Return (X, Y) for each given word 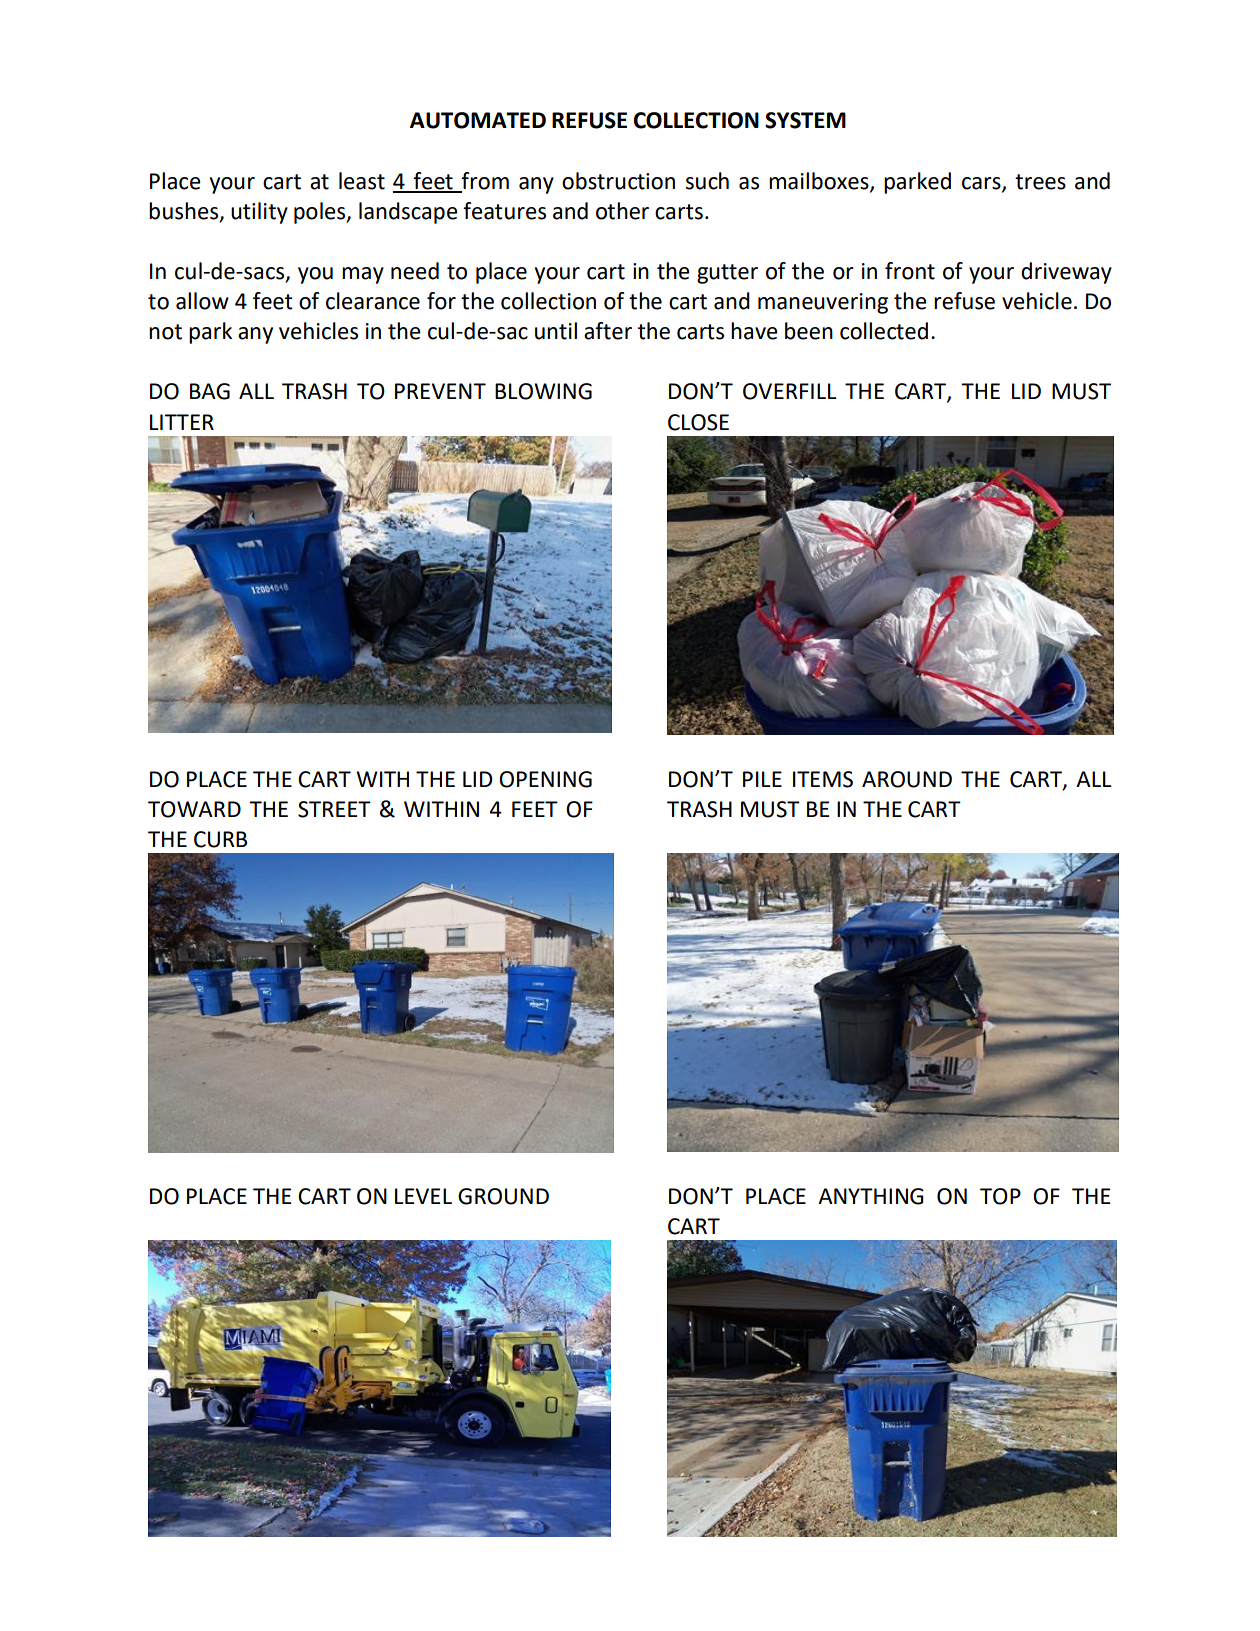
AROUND (907, 779)
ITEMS (823, 779)
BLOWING (543, 391)
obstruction (618, 181)
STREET (334, 809)
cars (982, 184)
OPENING (545, 779)
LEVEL (423, 1196)
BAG (210, 391)
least (362, 181)
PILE (762, 779)
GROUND (503, 1196)
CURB (220, 839)
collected (884, 331)
